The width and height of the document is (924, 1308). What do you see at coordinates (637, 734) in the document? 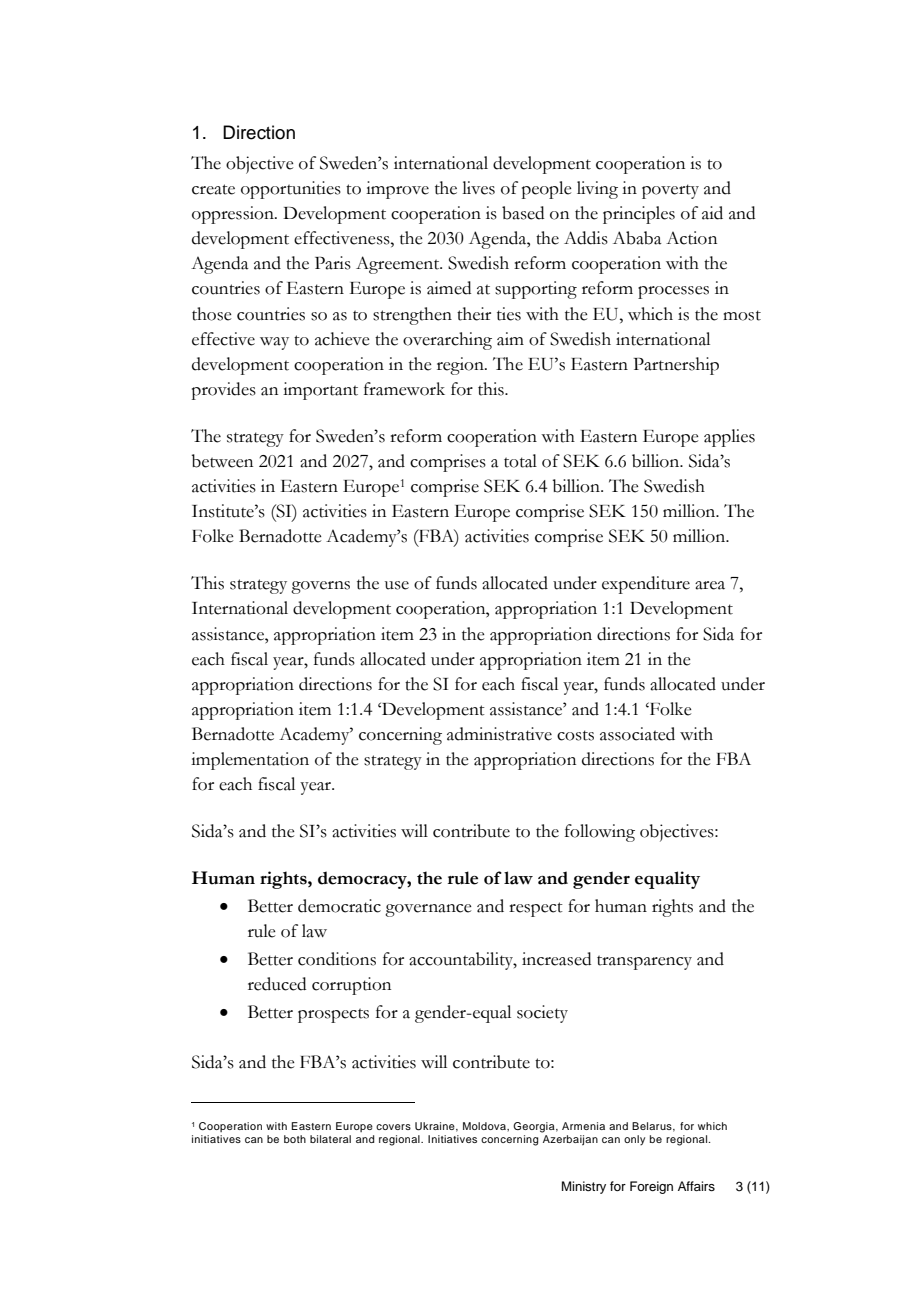
I see `associated` at bounding box center [637, 734].
